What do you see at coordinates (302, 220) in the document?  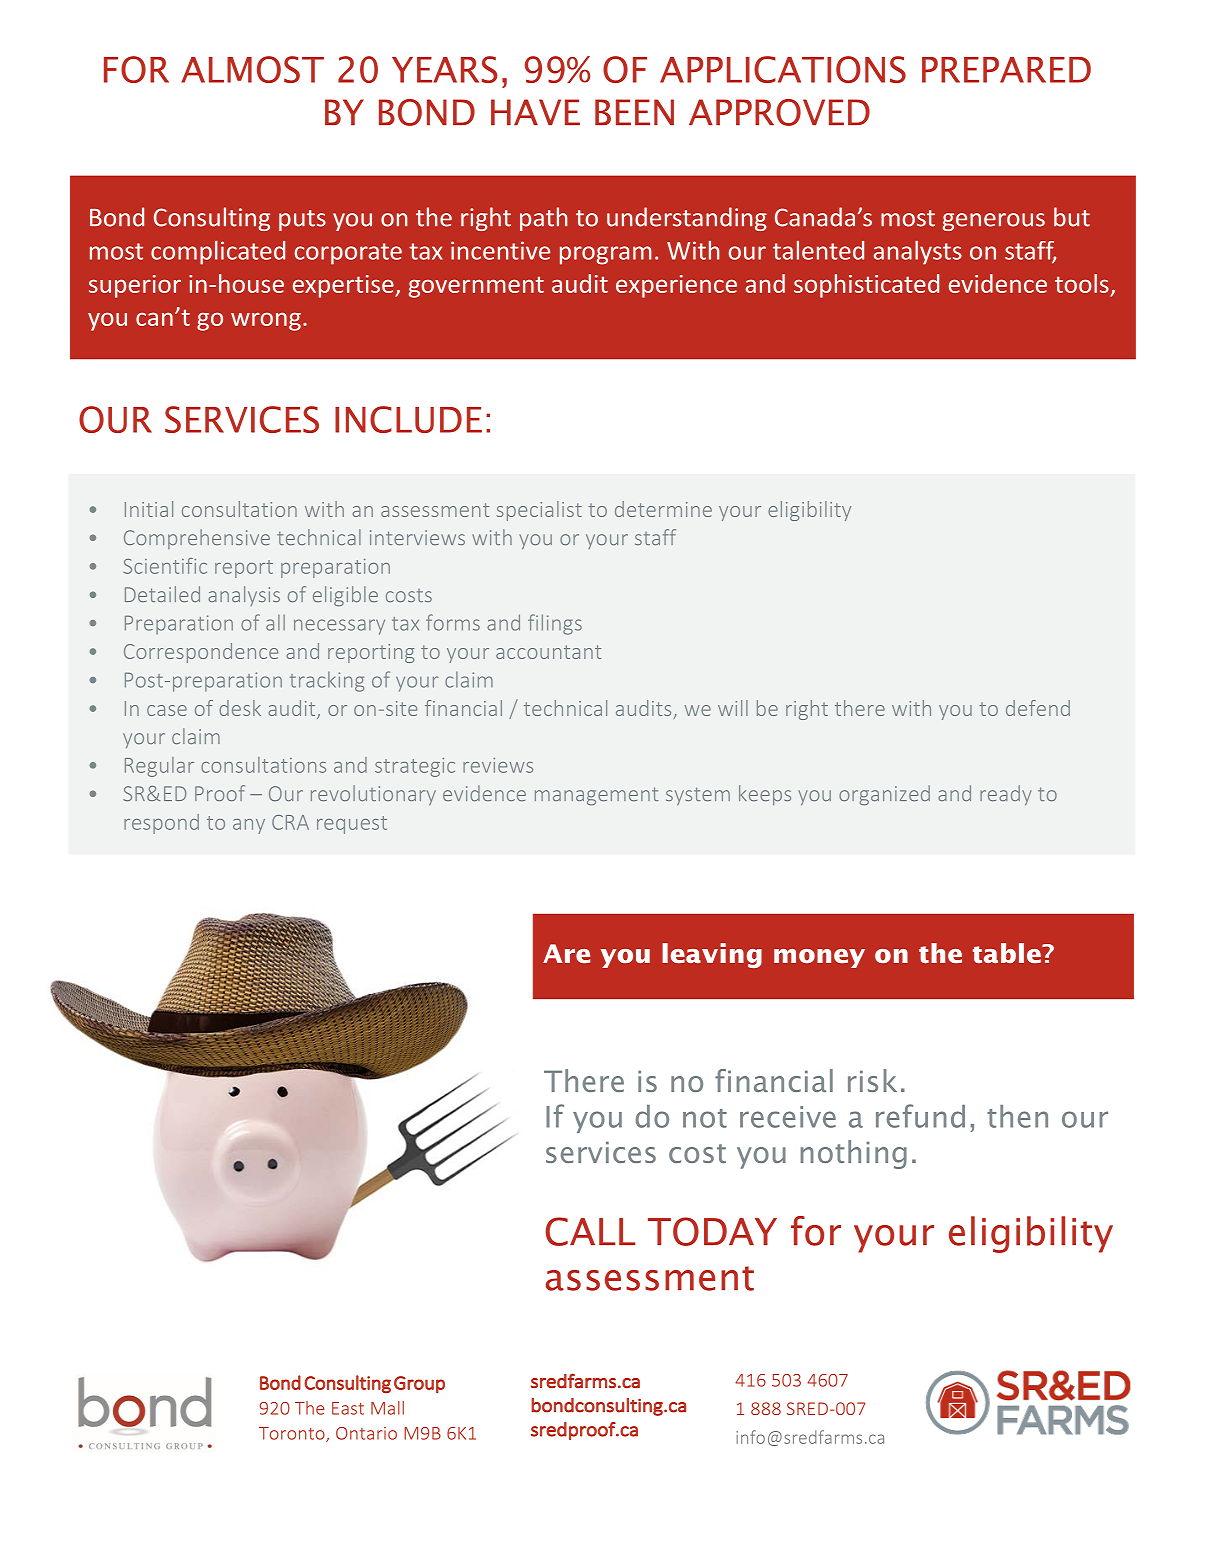 I see `puts` at bounding box center [302, 220].
